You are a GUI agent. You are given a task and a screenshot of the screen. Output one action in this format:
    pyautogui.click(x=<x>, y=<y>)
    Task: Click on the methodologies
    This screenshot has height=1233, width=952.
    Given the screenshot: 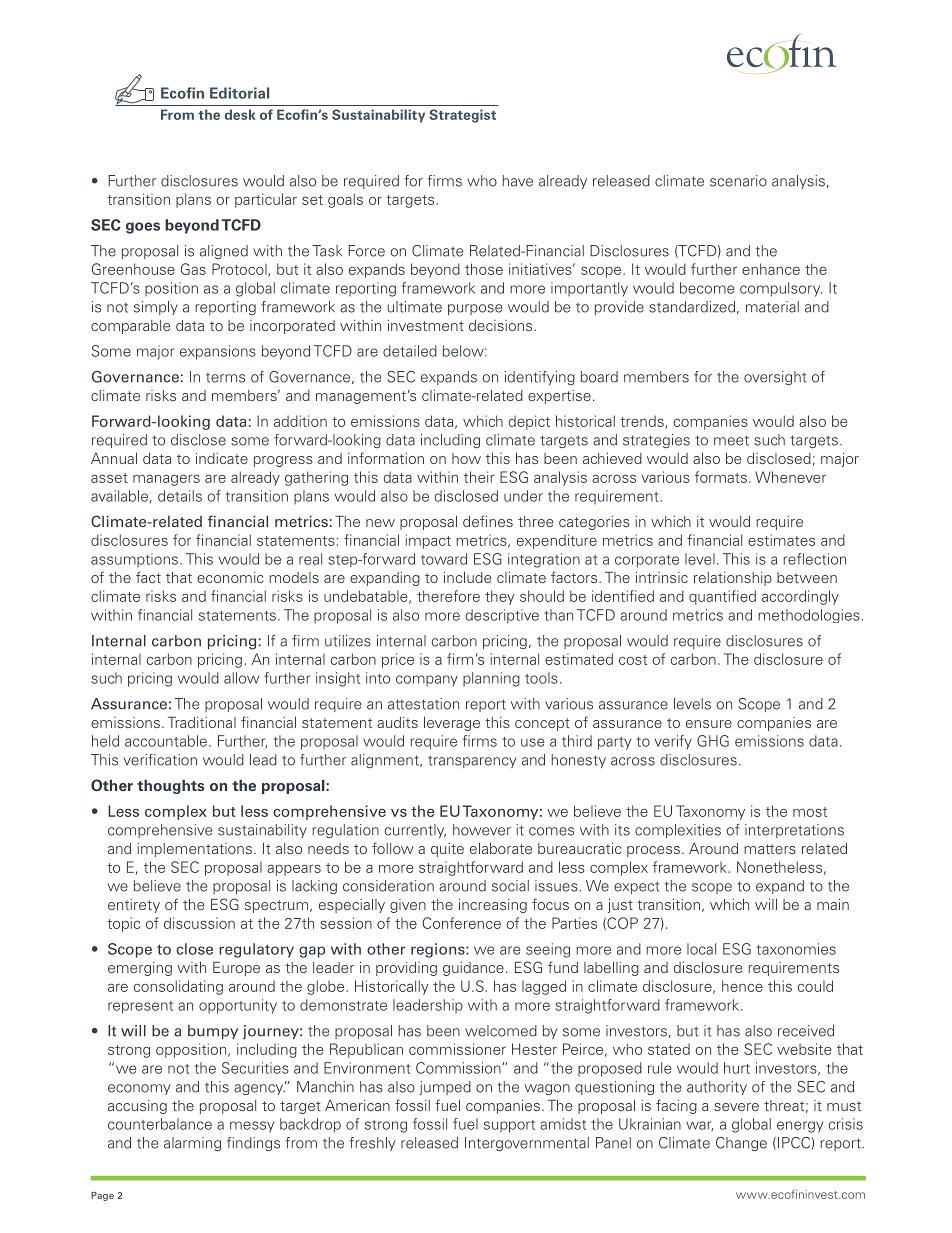 What is the action you would take?
    pyautogui.click(x=809, y=616)
